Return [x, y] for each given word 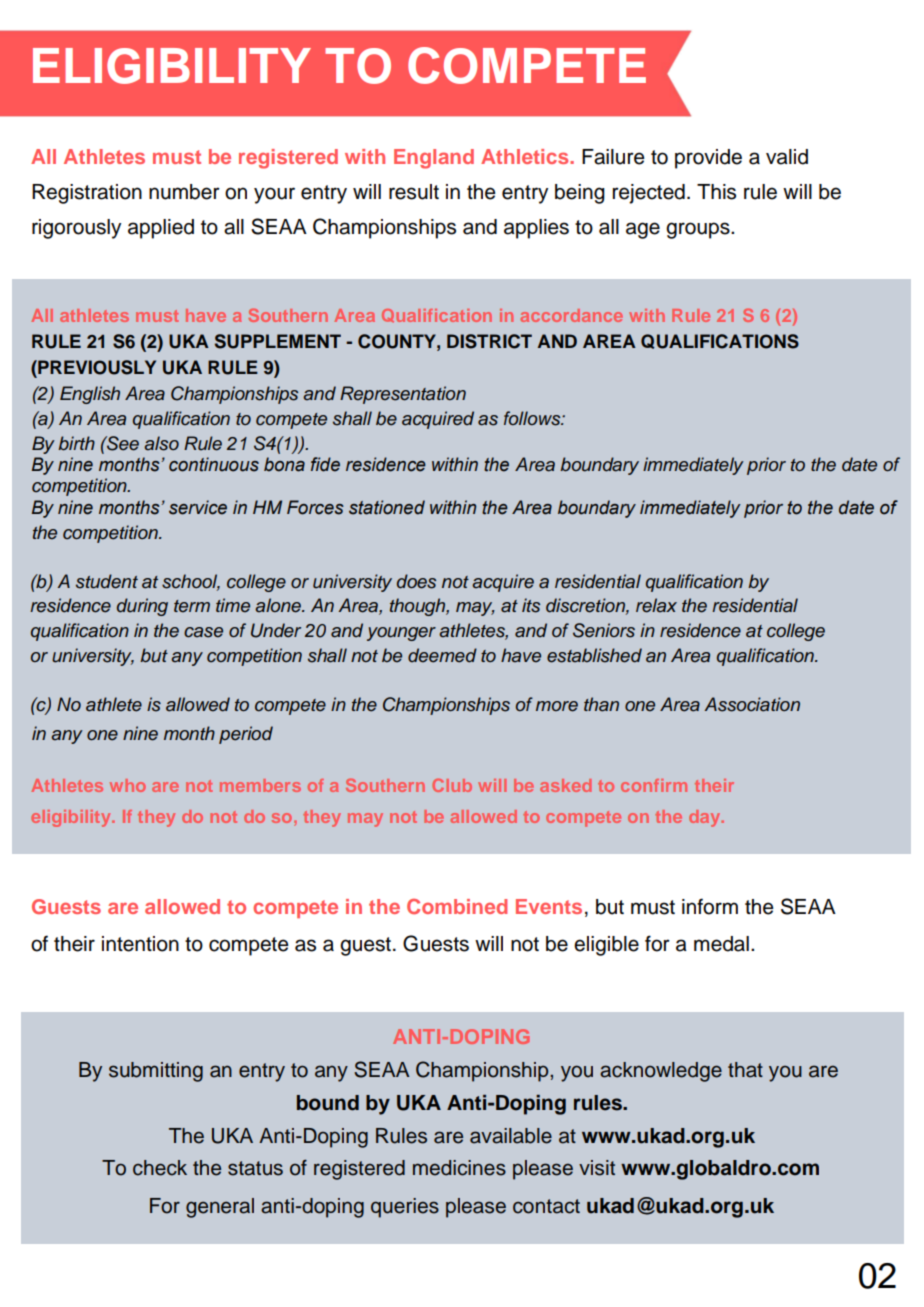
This [716, 192]
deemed [442, 655]
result [414, 192]
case [203, 632]
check [160, 1168]
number [184, 192]
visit [597, 1168]
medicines [459, 1168]
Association [752, 704]
